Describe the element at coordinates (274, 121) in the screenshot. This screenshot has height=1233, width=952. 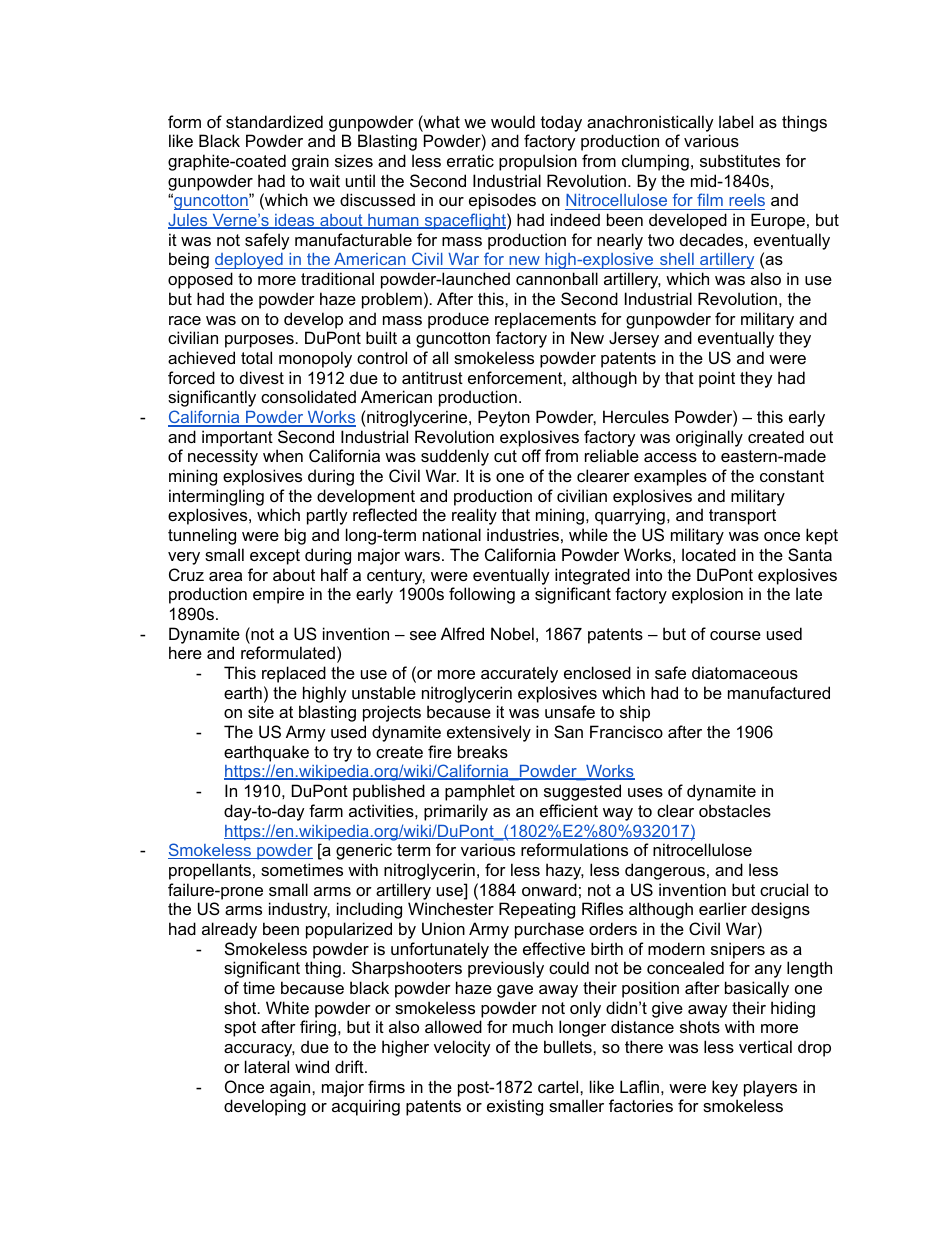
I see `standardized` at that location.
